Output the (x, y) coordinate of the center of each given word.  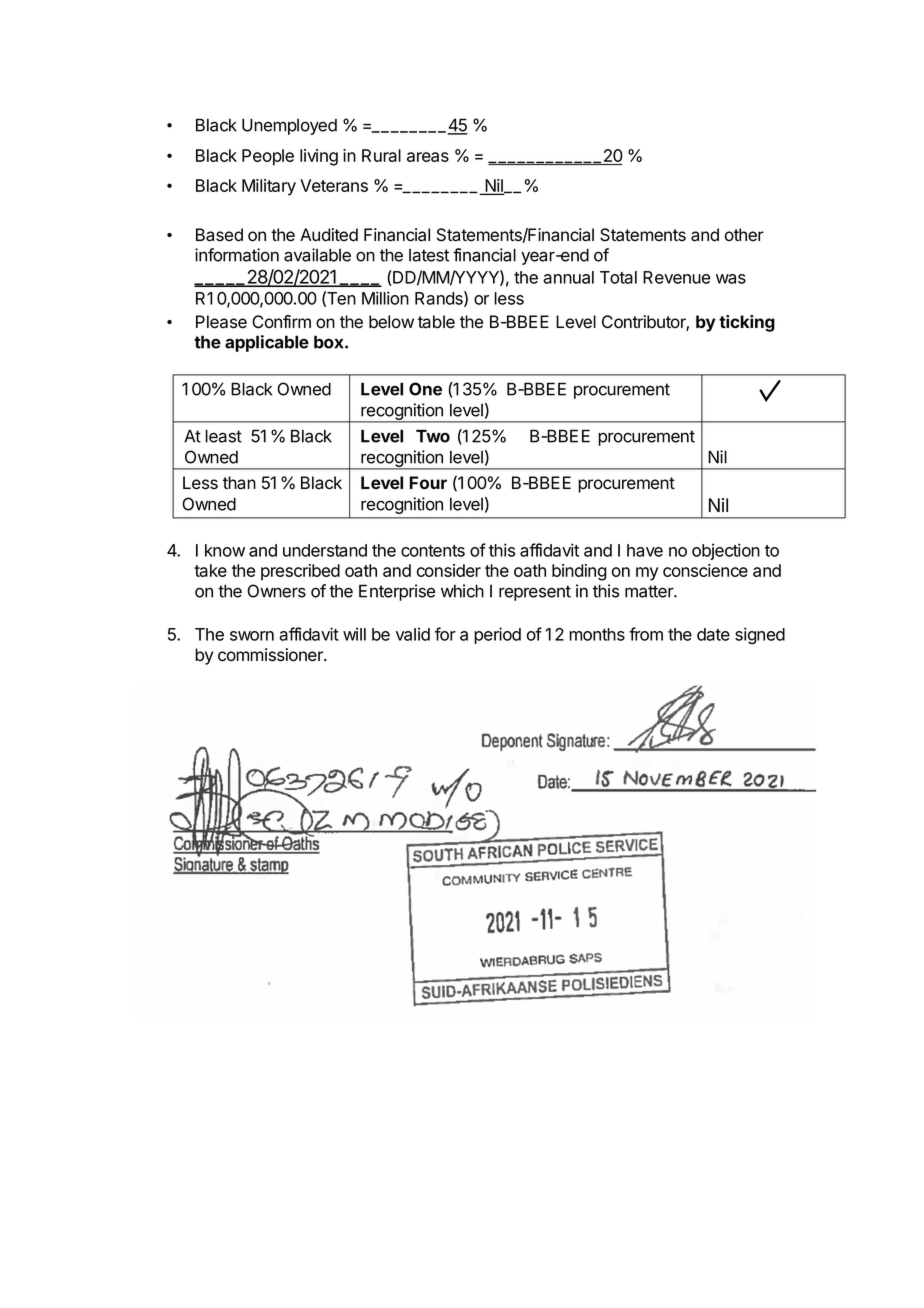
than (239, 483)
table (436, 322)
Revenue (676, 277)
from (646, 634)
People (268, 157)
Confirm (281, 321)
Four (428, 482)
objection (726, 551)
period (497, 635)
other (744, 234)
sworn (252, 636)
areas (428, 157)
